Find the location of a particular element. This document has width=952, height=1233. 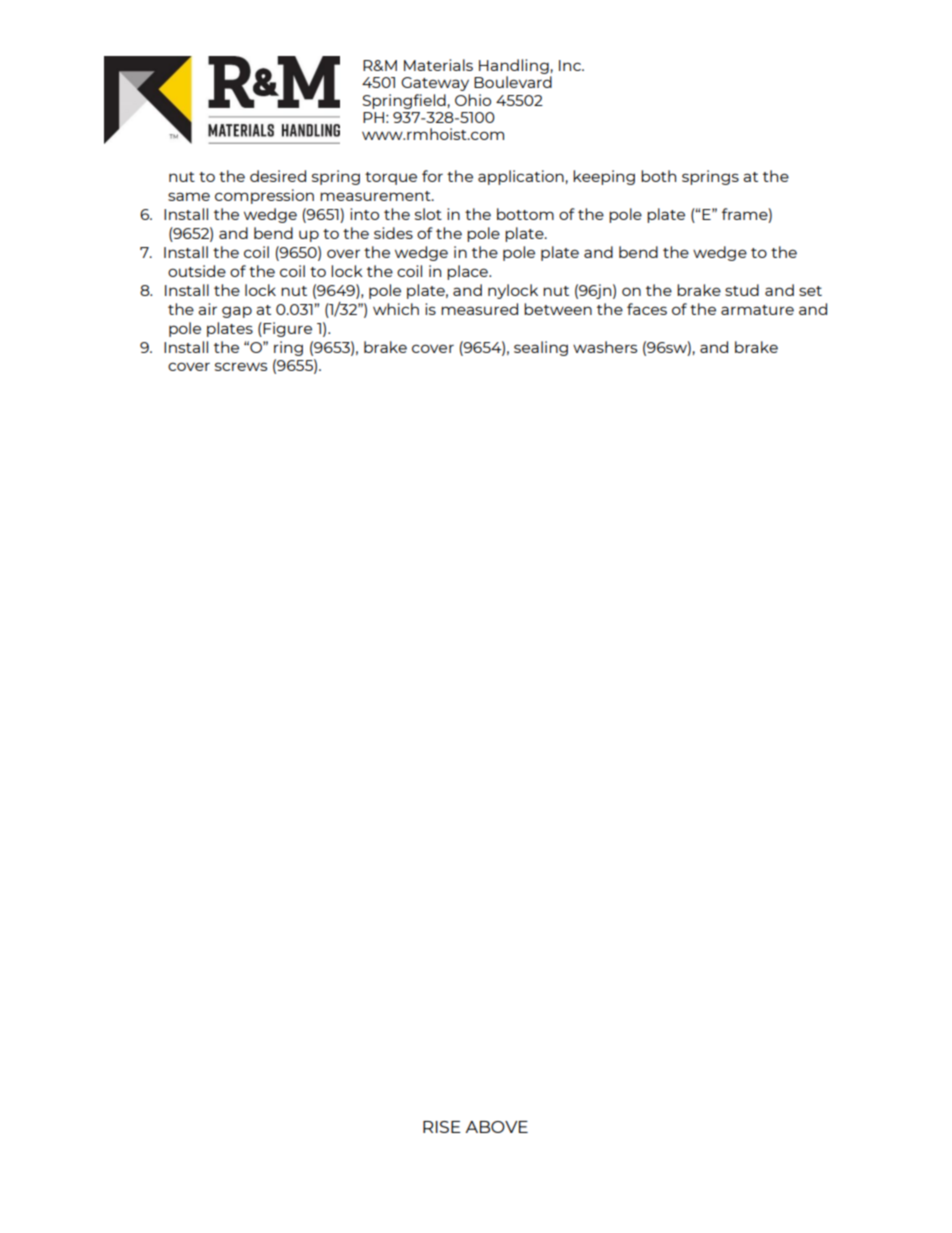

Boulevard is located at coordinates (513, 82).
